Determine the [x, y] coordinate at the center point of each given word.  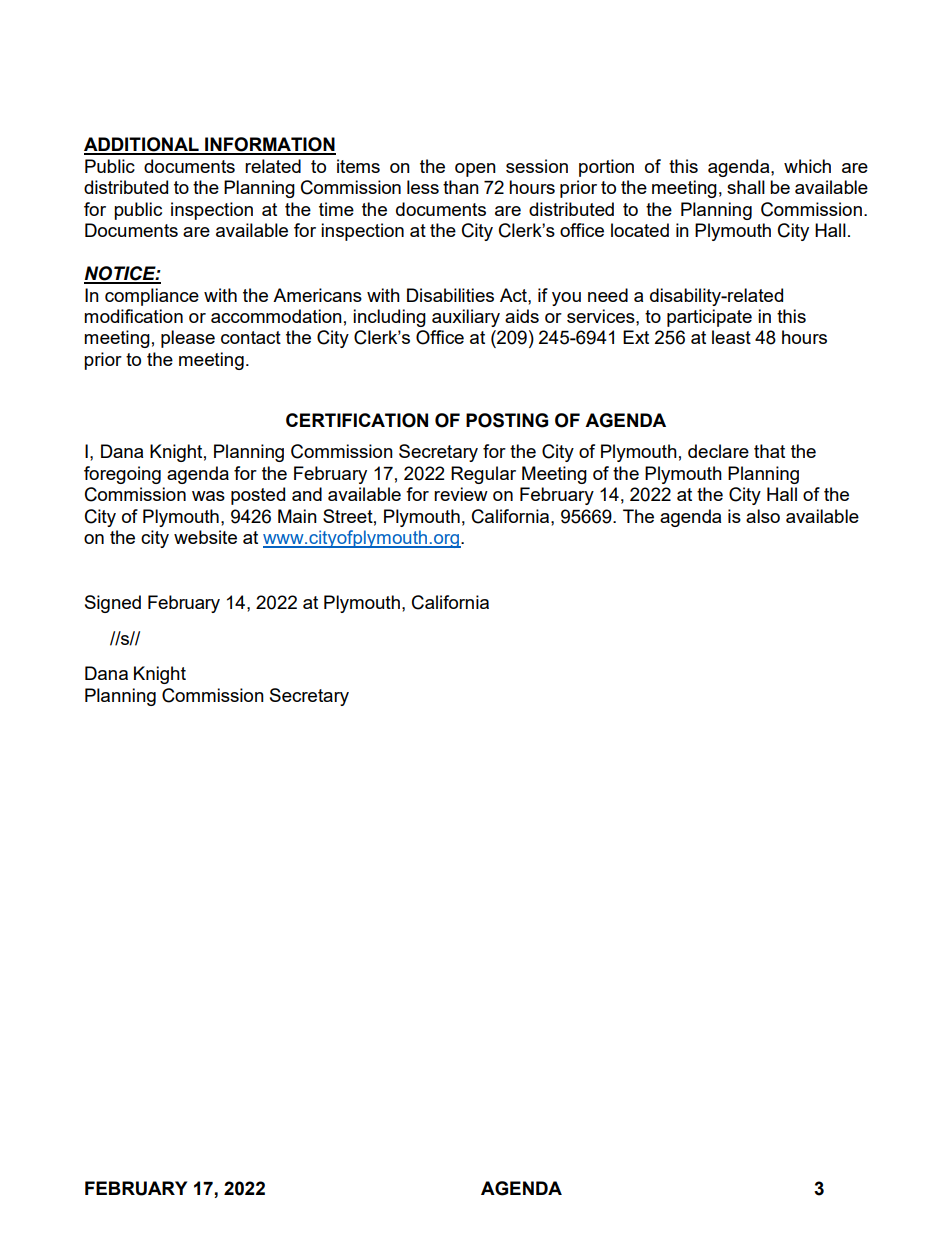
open [475, 170]
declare [718, 451]
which [807, 166]
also [763, 516]
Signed [113, 604]
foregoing [122, 475]
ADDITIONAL [142, 145]
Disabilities [450, 295]
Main [297, 516]
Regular [483, 475]
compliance [152, 297]
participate [709, 318]
